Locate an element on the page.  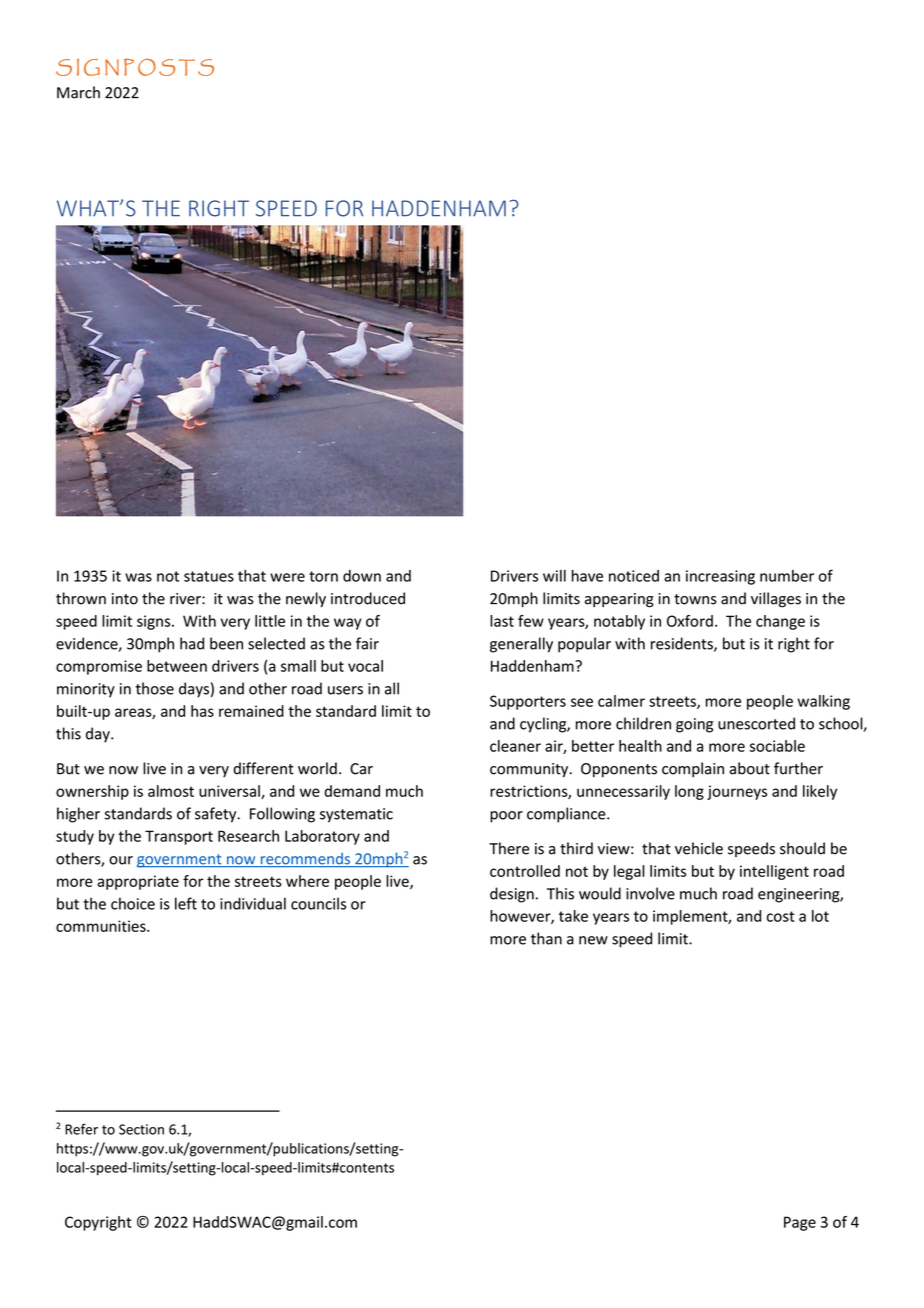
Oxford is located at coordinates (690, 621).
